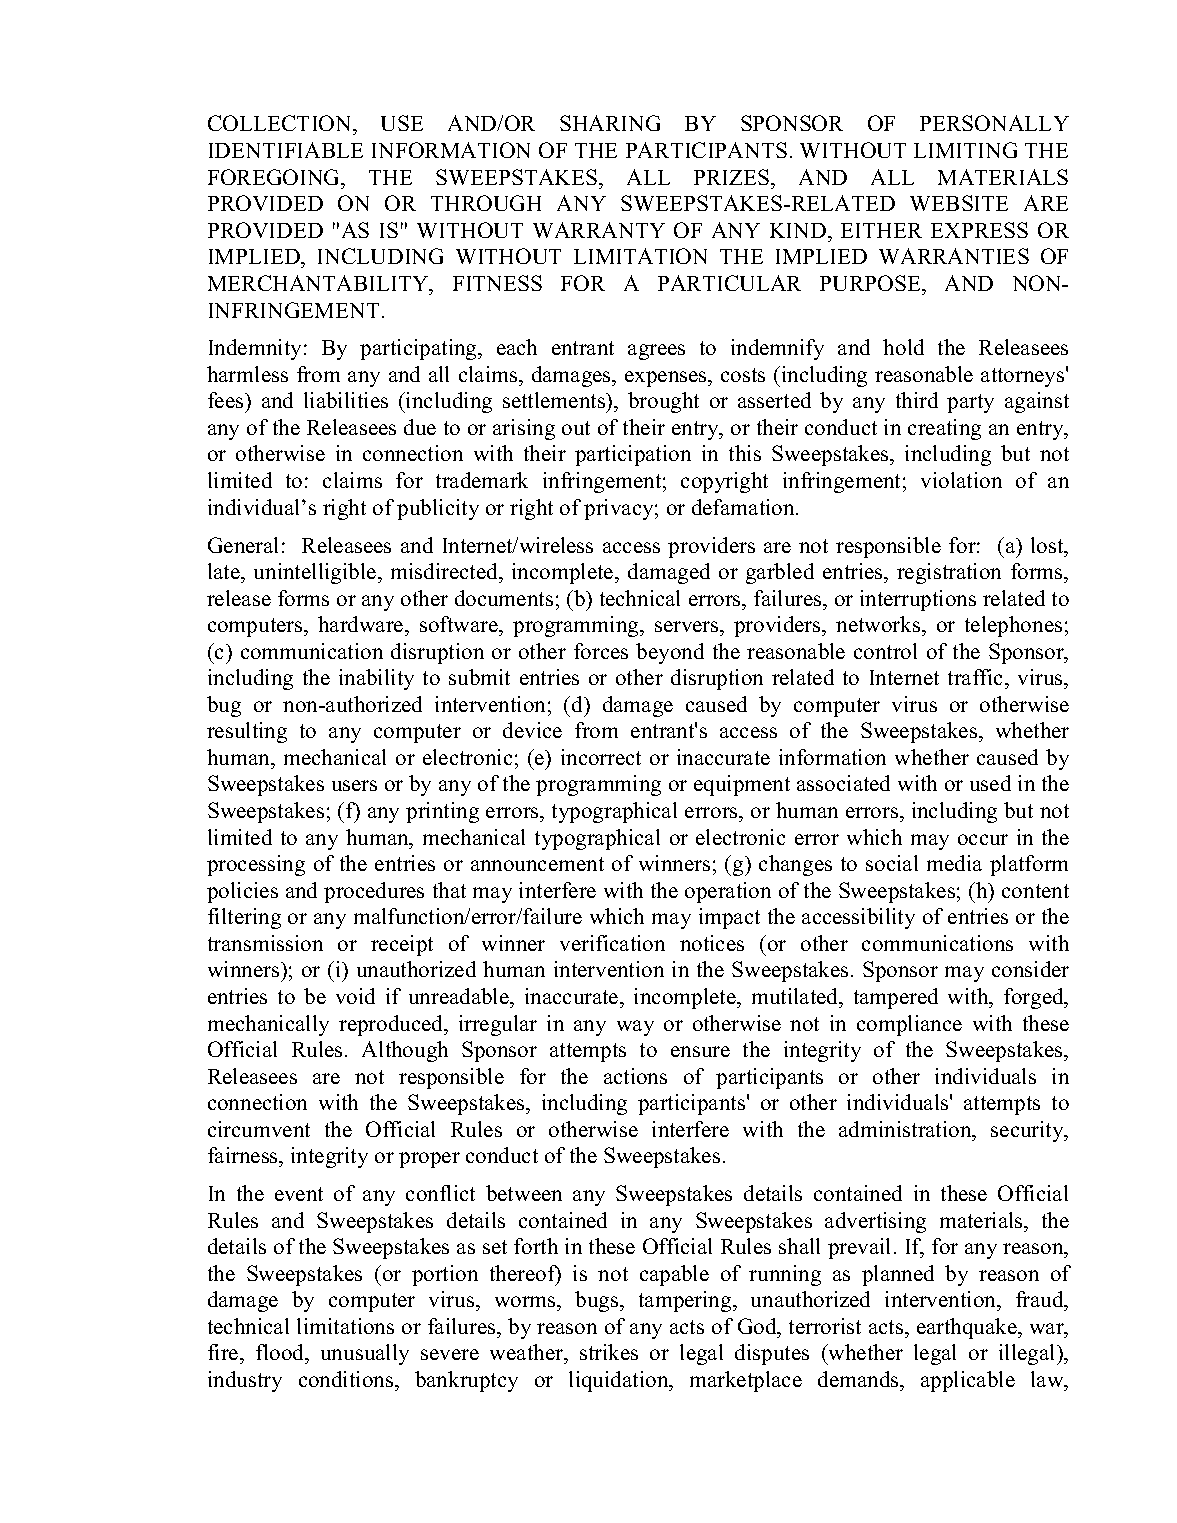  What do you see at coordinates (286, 150) in the screenshot?
I see `IDENTIFIABLE` at bounding box center [286, 150].
